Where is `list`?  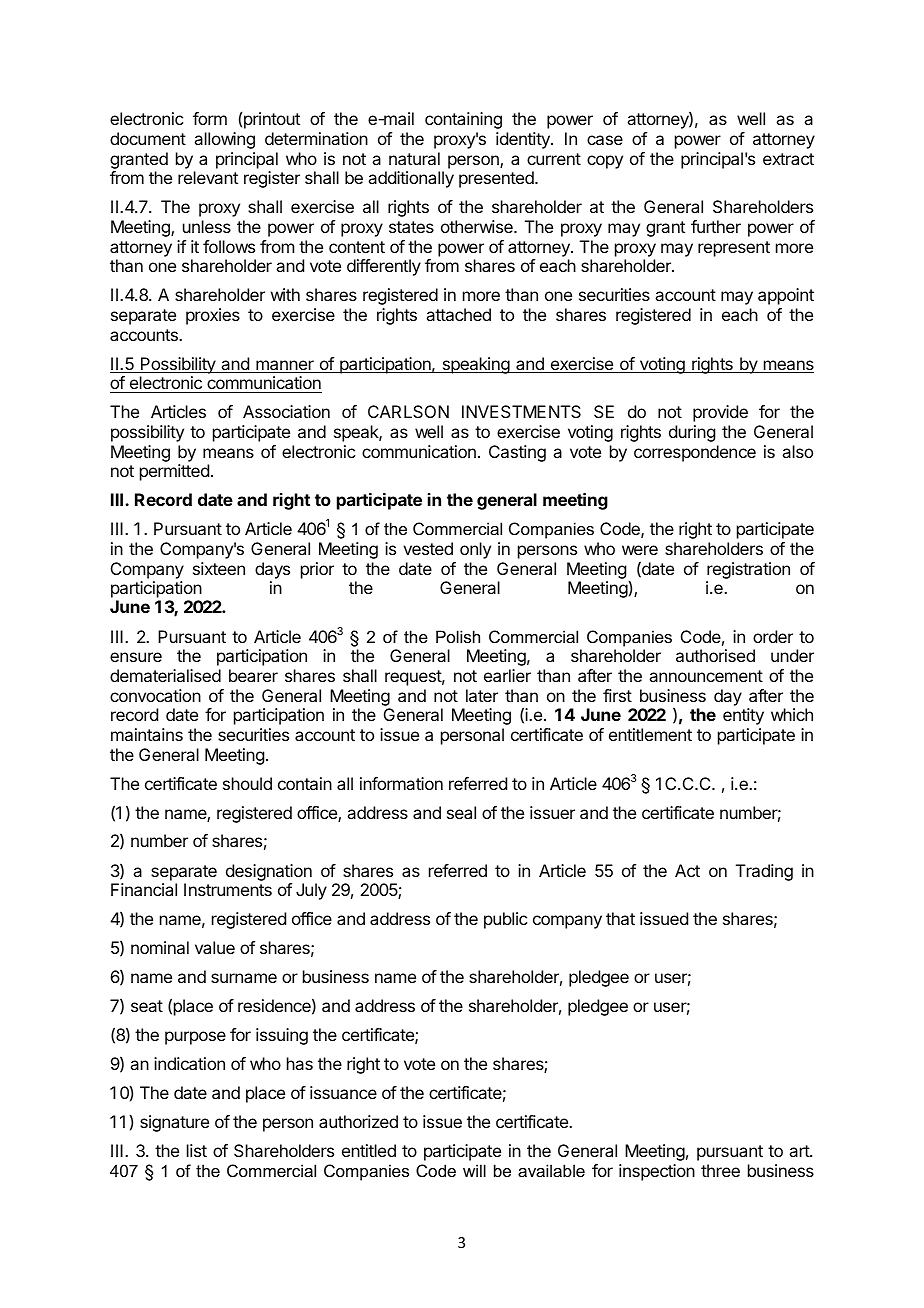
list is located at coordinates (197, 1150).
